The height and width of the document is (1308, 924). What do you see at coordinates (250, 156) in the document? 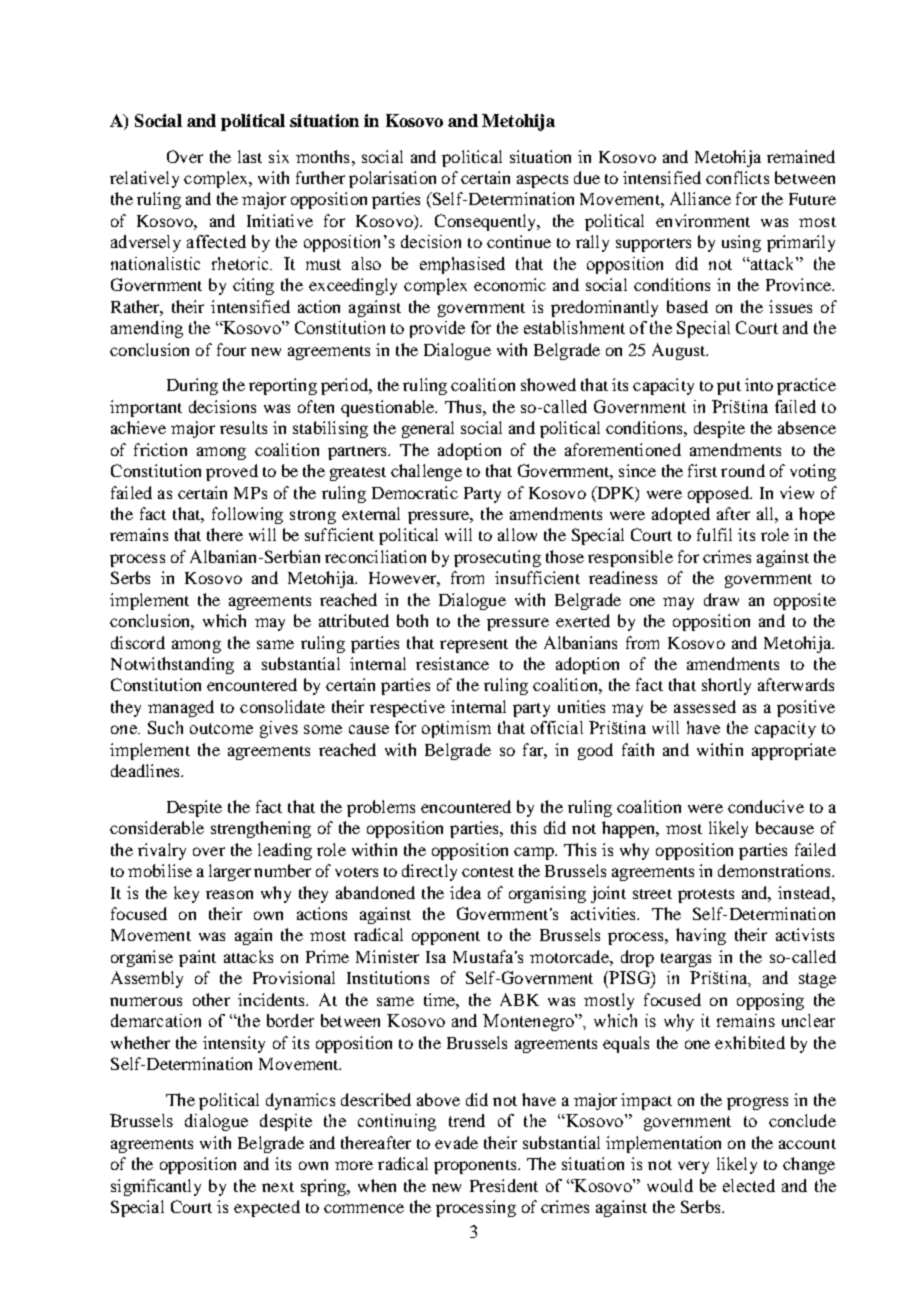
I see `last` at bounding box center [250, 156].
